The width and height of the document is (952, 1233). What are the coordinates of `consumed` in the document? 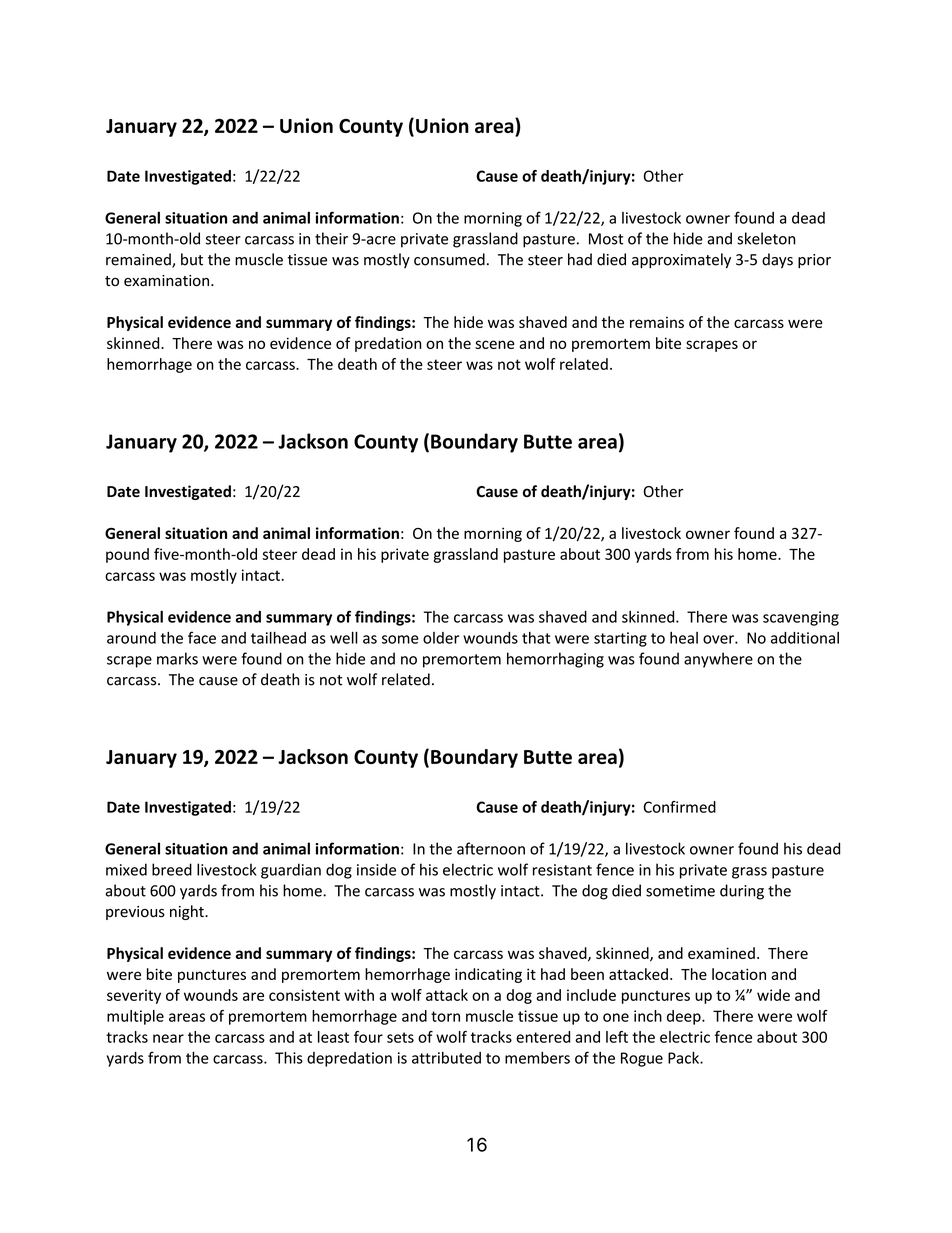 It's located at (449, 259).
